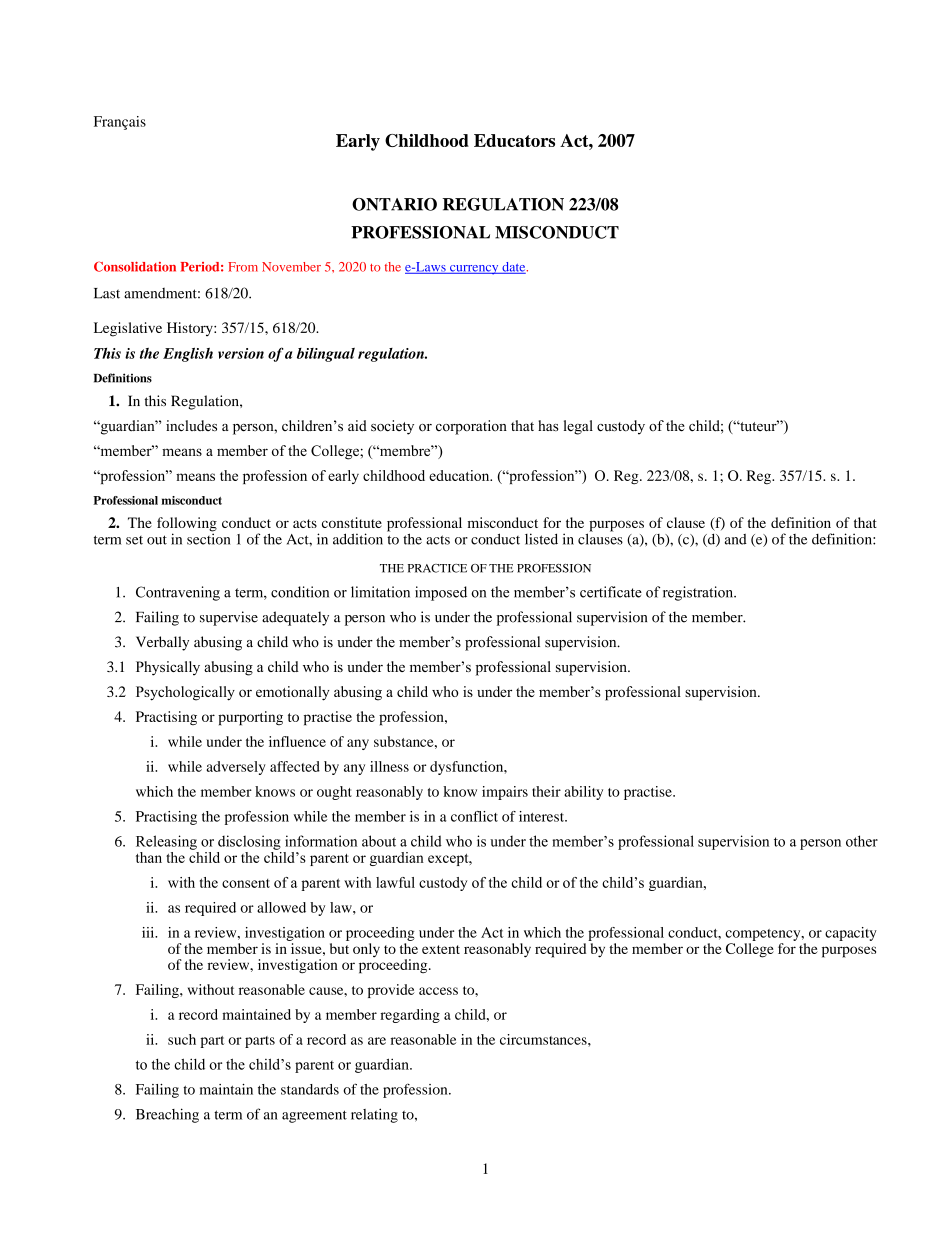 This image has width=952, height=1233. What do you see at coordinates (167, 1115) in the image?
I see `Breaching` at bounding box center [167, 1115].
